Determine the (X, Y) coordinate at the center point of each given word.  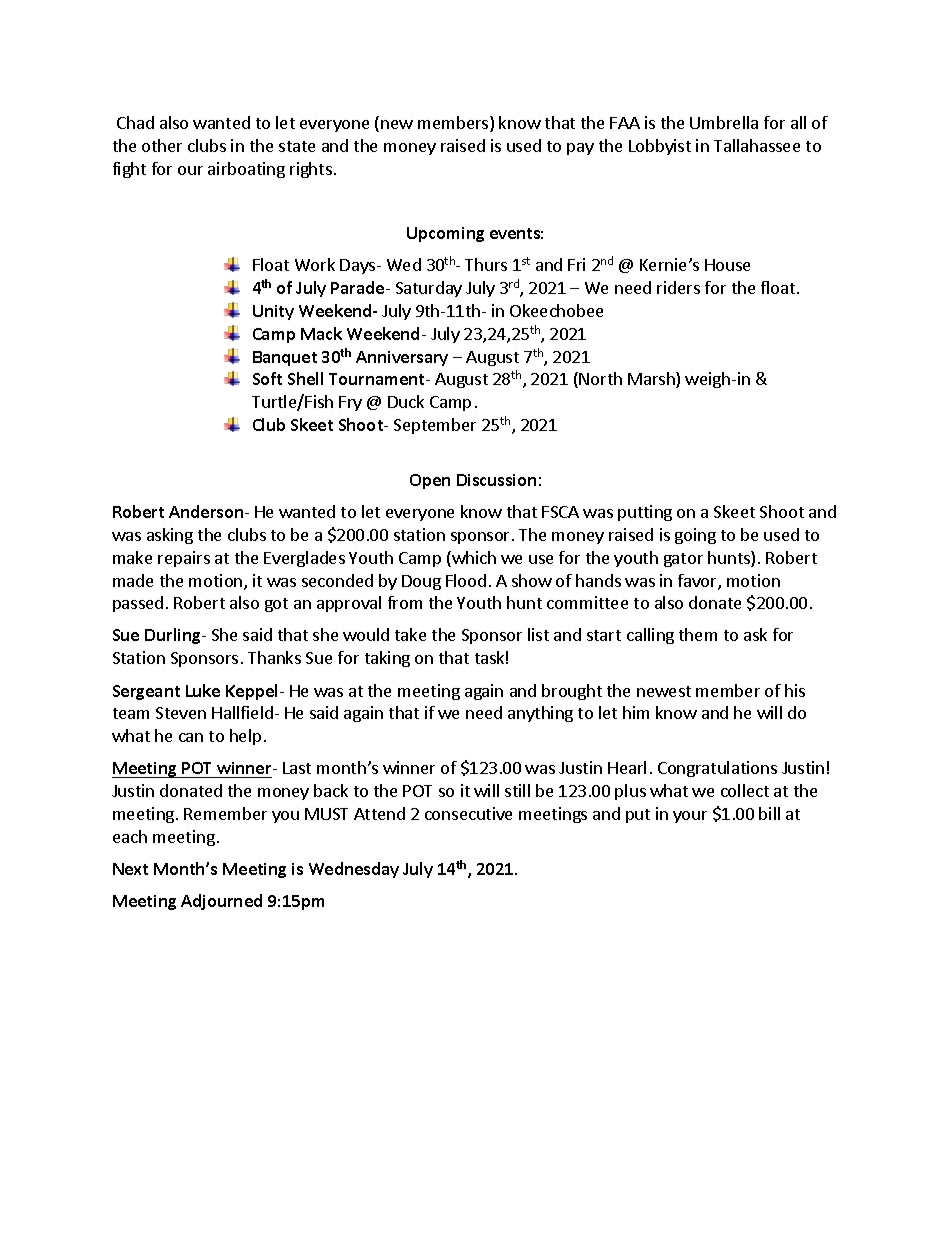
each (130, 836)
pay (580, 149)
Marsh (652, 380)
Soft (267, 378)
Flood (466, 580)
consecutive (468, 813)
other (162, 145)
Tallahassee (757, 145)
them (698, 634)
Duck (406, 401)
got (276, 605)
